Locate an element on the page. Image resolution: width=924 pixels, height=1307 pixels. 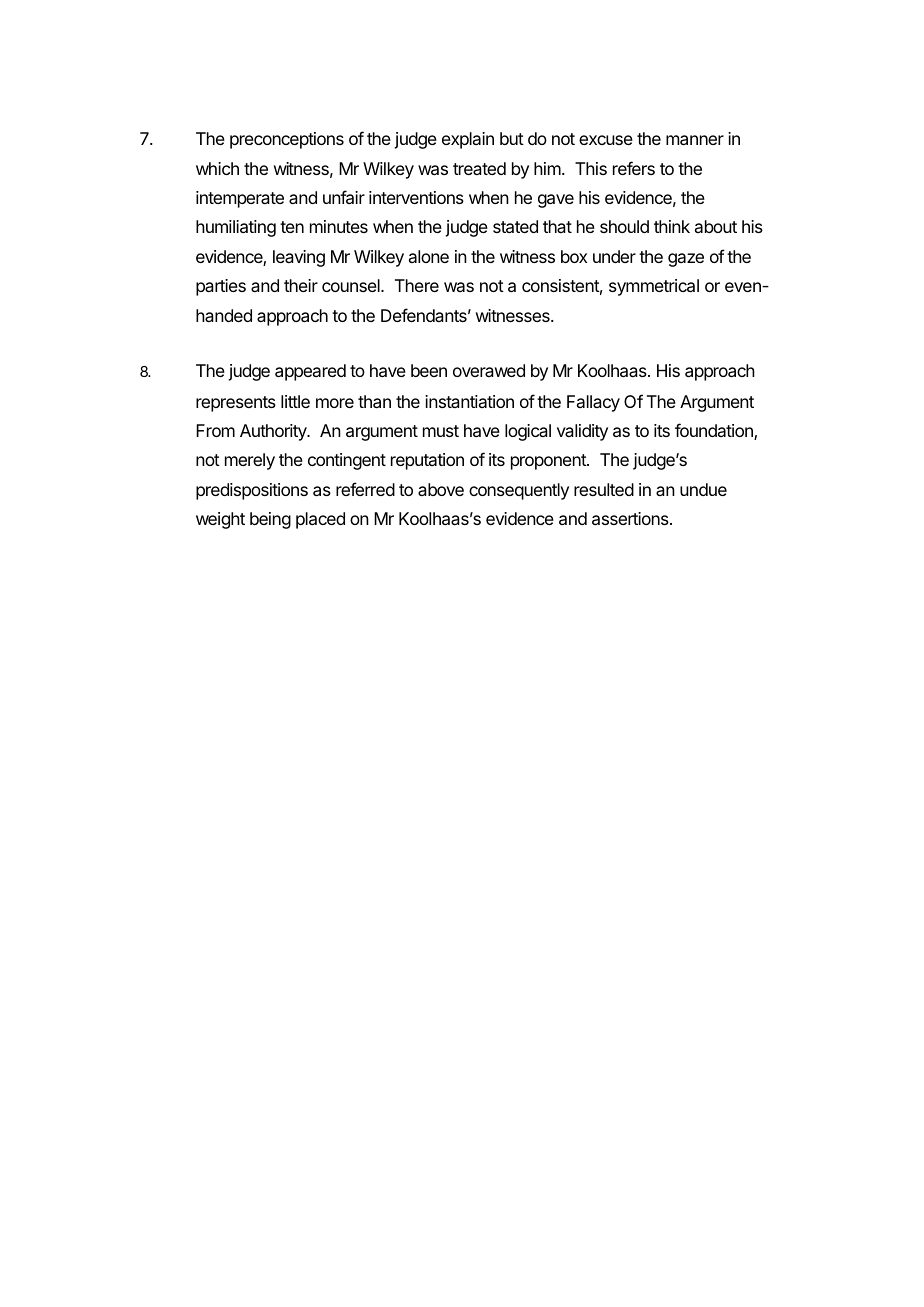
preconceptions is located at coordinates (287, 140).
